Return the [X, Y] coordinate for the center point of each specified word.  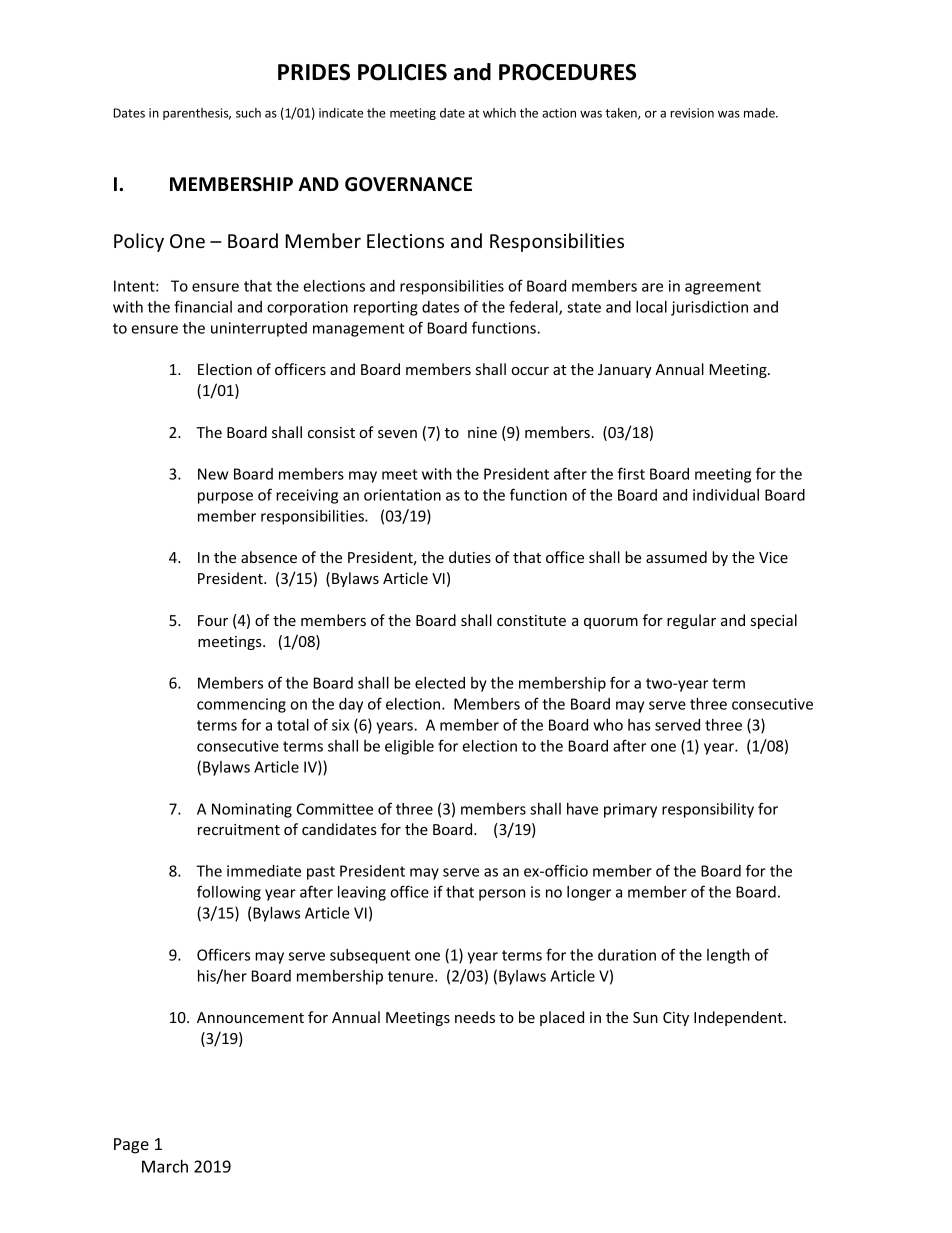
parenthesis [197, 114]
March [165, 1166]
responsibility [708, 810]
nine [482, 432]
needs [475, 1017]
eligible [409, 747]
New [213, 474]
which [499, 113]
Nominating [252, 810]
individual [726, 495]
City [676, 1019]
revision [692, 113]
